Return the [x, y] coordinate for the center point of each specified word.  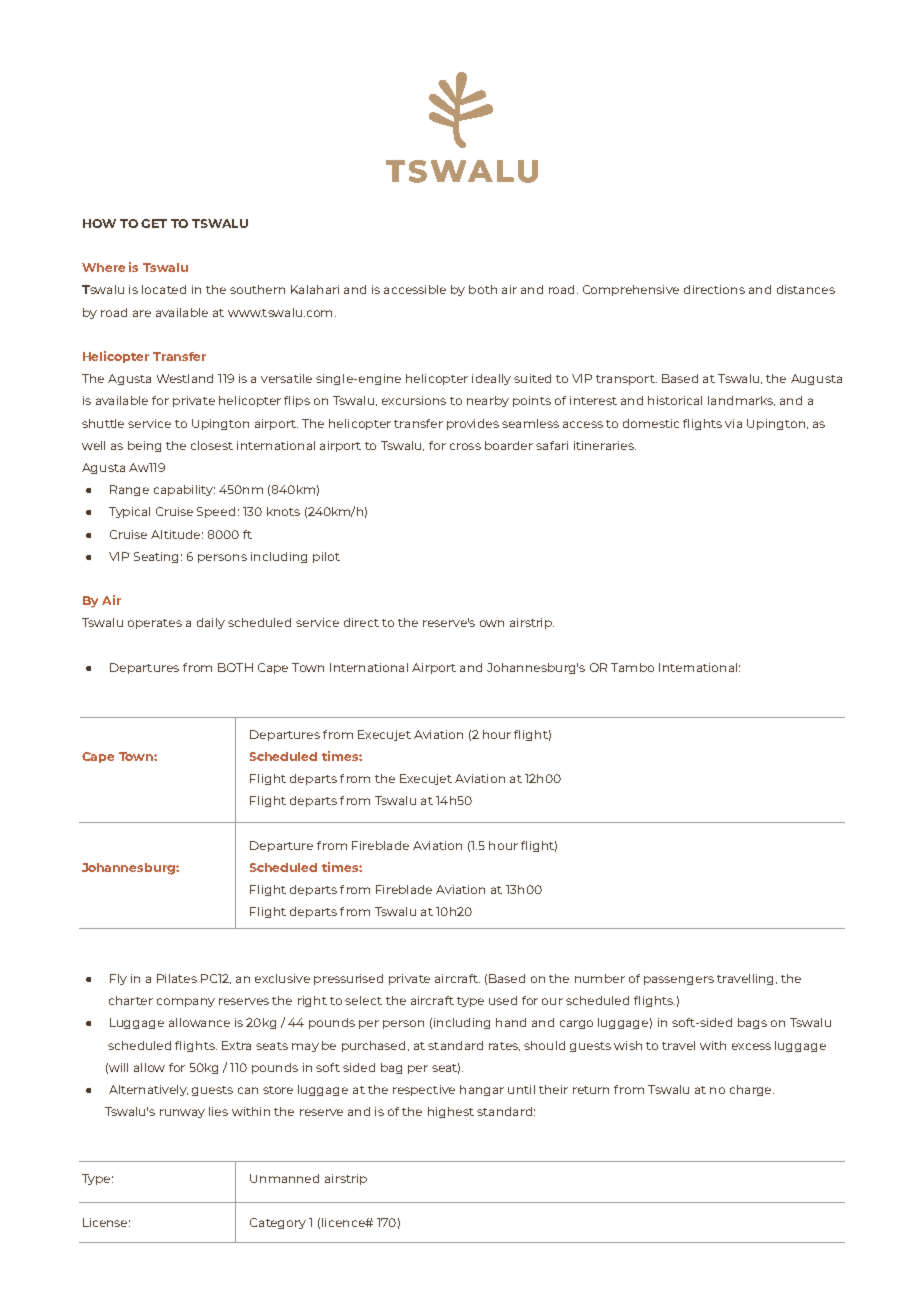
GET [154, 223]
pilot [326, 557]
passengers [679, 980]
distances [806, 289]
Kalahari [315, 289]
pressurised [348, 979]
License [106, 1222]
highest [451, 1112]
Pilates [177, 978]
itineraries [605, 445]
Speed [216, 512]
